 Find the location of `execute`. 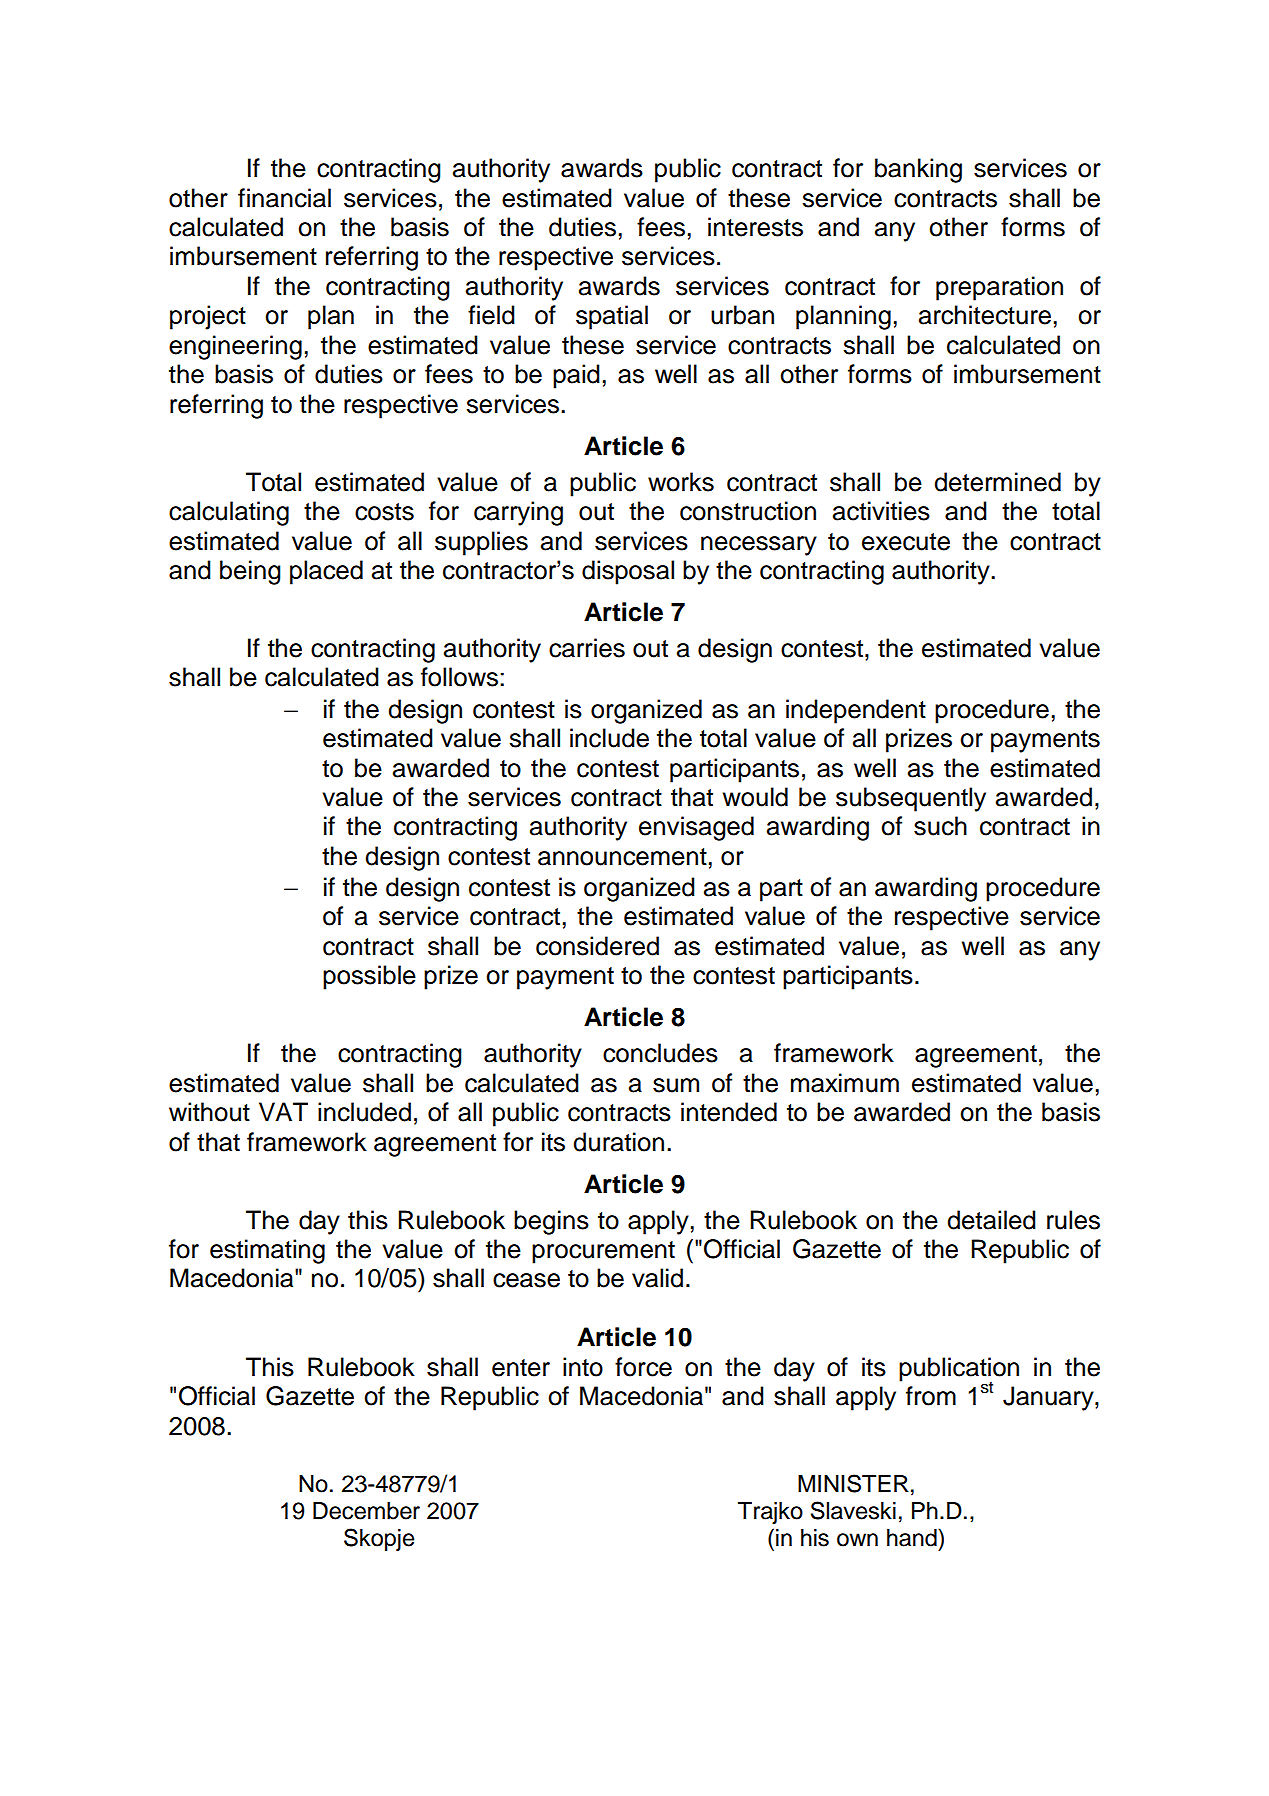

execute is located at coordinates (906, 542).
